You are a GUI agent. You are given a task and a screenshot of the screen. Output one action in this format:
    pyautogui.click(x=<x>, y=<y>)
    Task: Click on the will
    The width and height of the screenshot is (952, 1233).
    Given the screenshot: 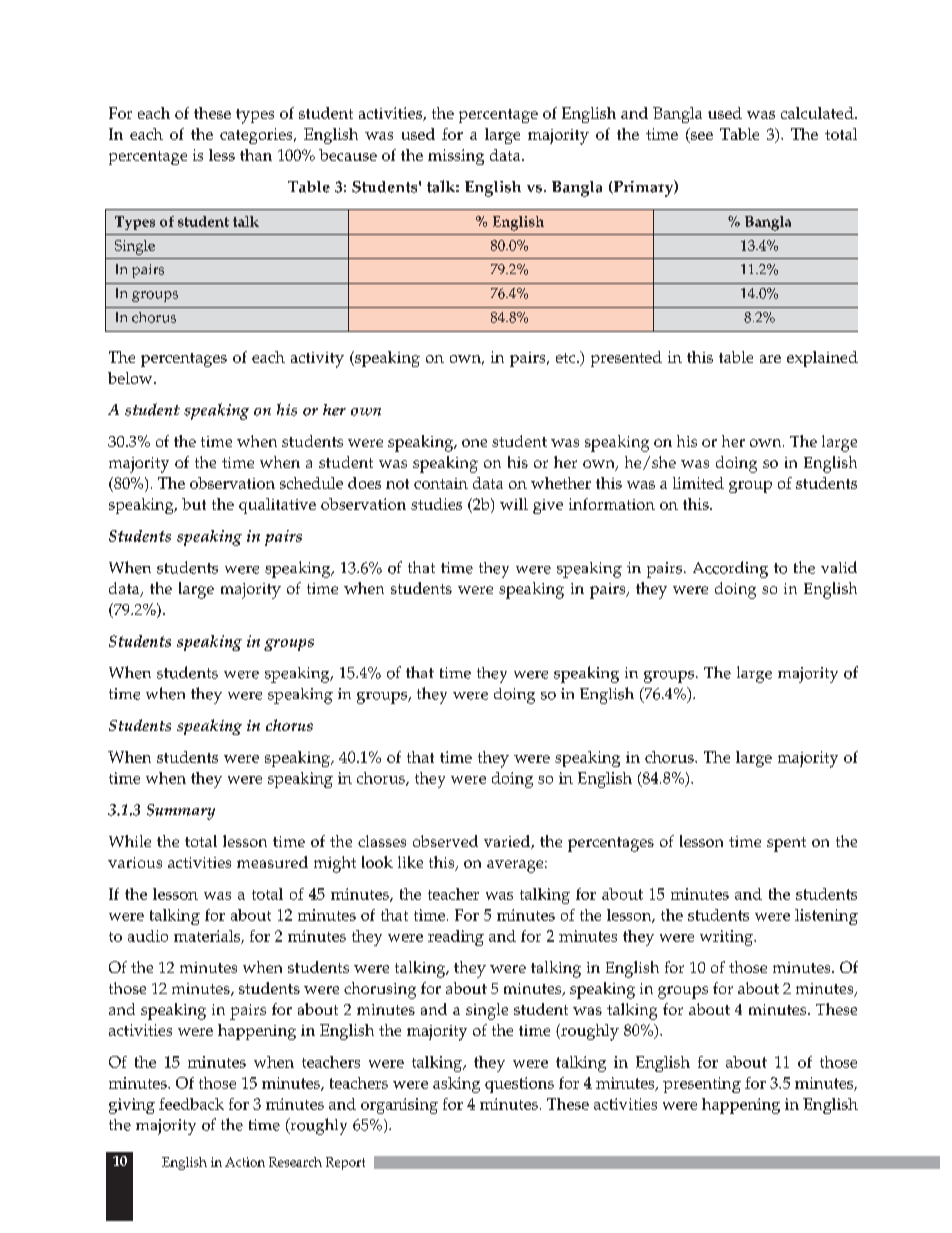 What is the action you would take?
    pyautogui.click(x=514, y=504)
